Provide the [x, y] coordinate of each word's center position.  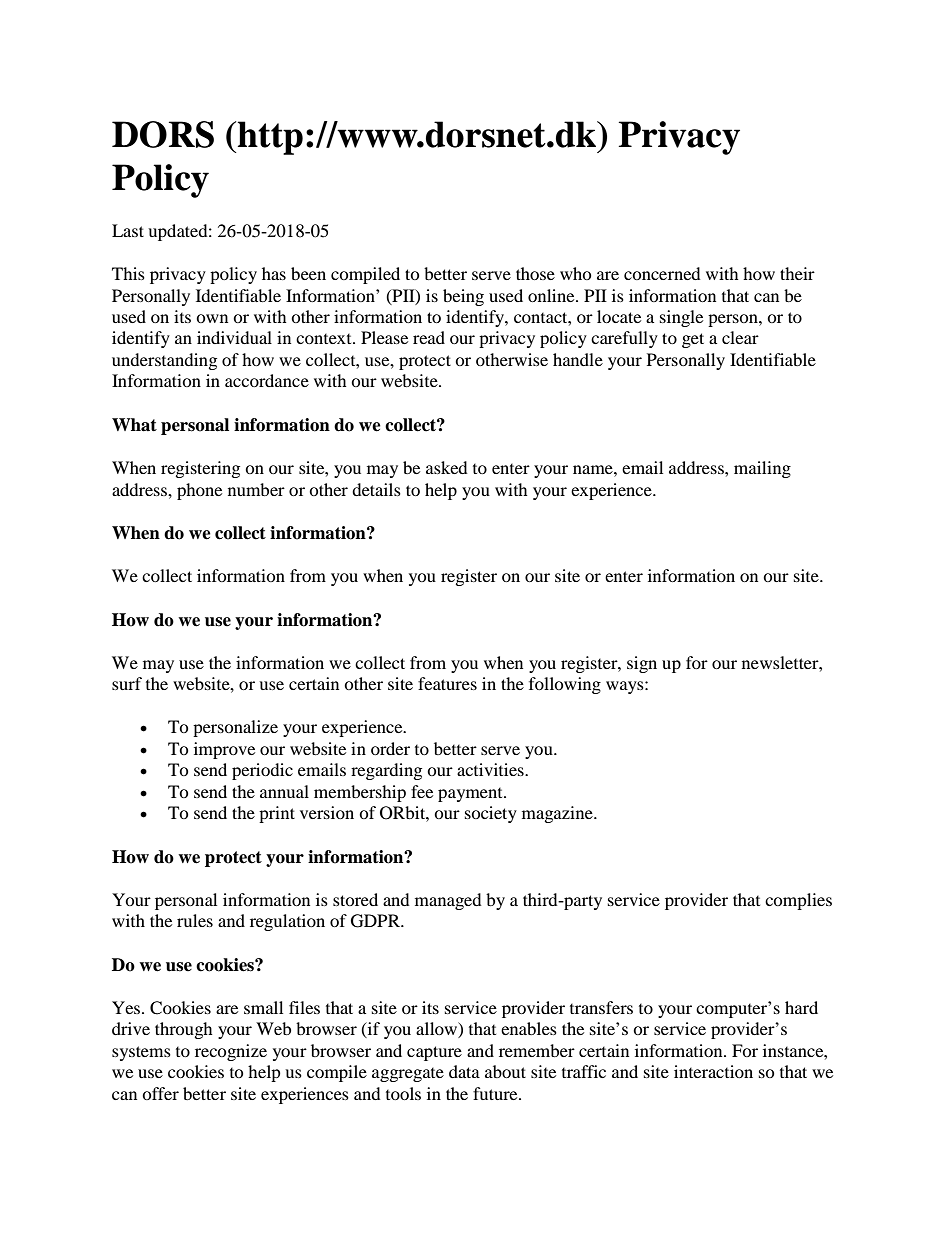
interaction [713, 1071]
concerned [662, 273]
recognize [231, 1052]
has [274, 273]
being [463, 297]
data [464, 1071]
